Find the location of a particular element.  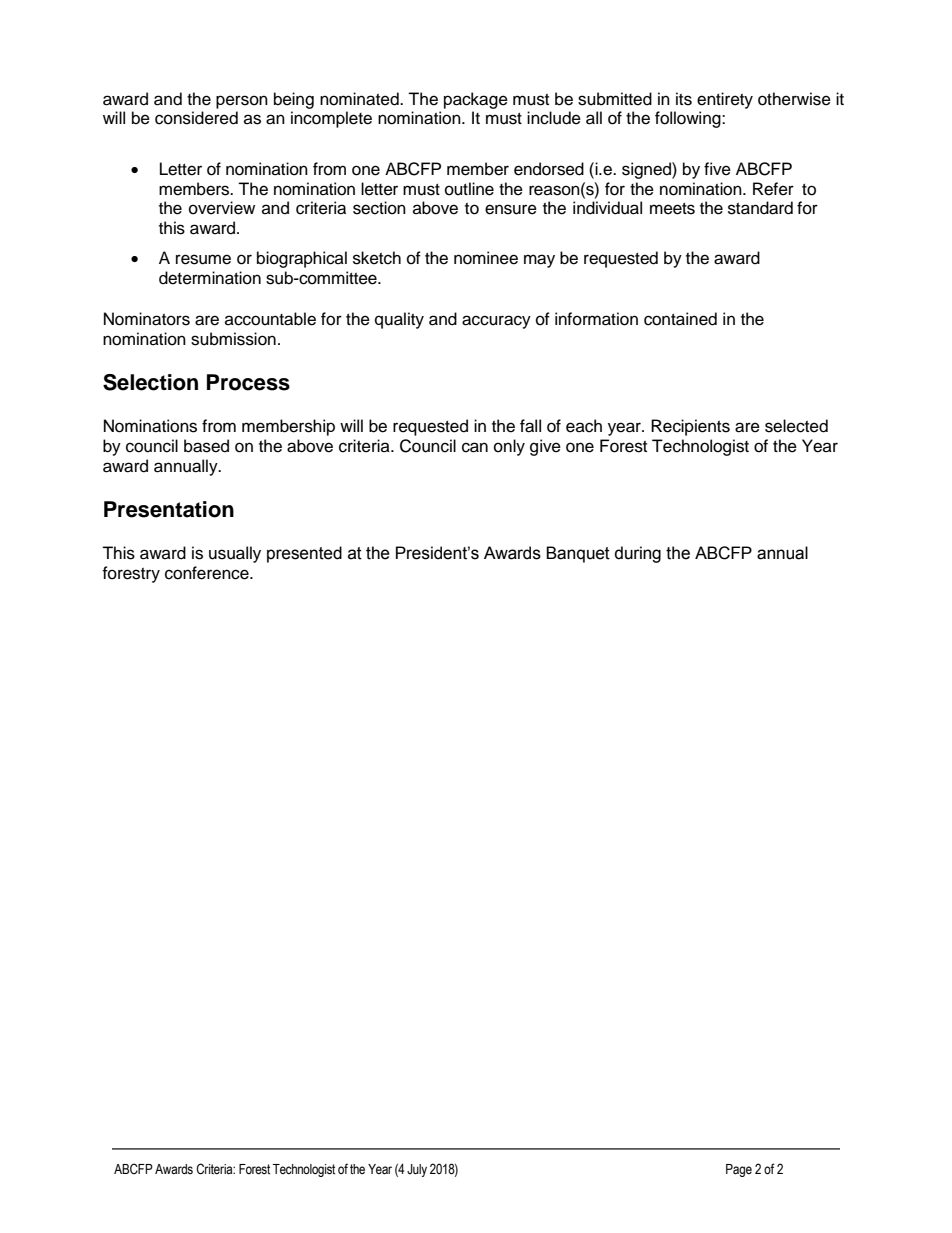

Page is located at coordinates (739, 1170).
